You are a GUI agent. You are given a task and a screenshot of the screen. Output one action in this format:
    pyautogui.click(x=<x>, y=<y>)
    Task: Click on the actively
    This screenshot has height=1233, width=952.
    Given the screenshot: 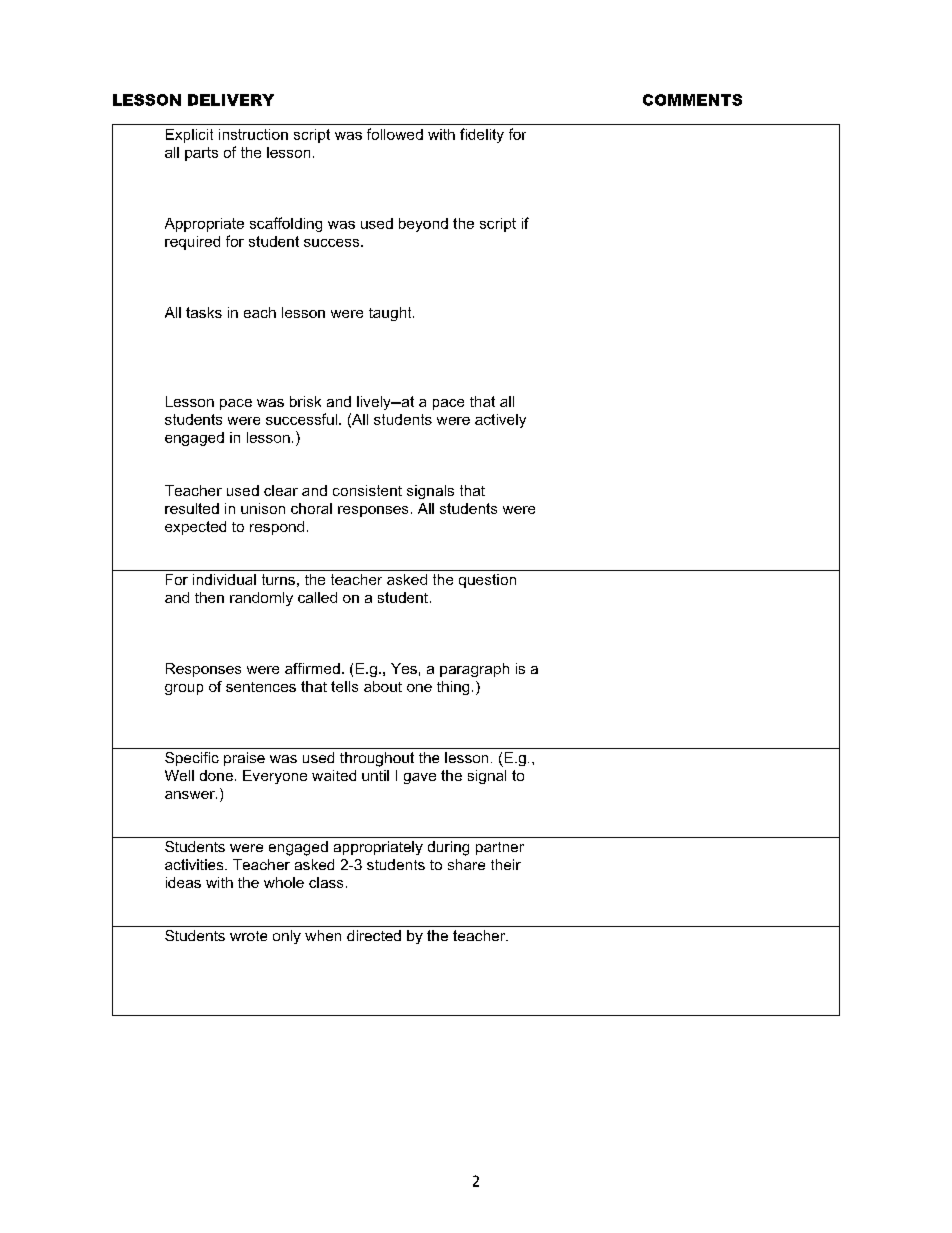 What is the action you would take?
    pyautogui.click(x=500, y=421)
